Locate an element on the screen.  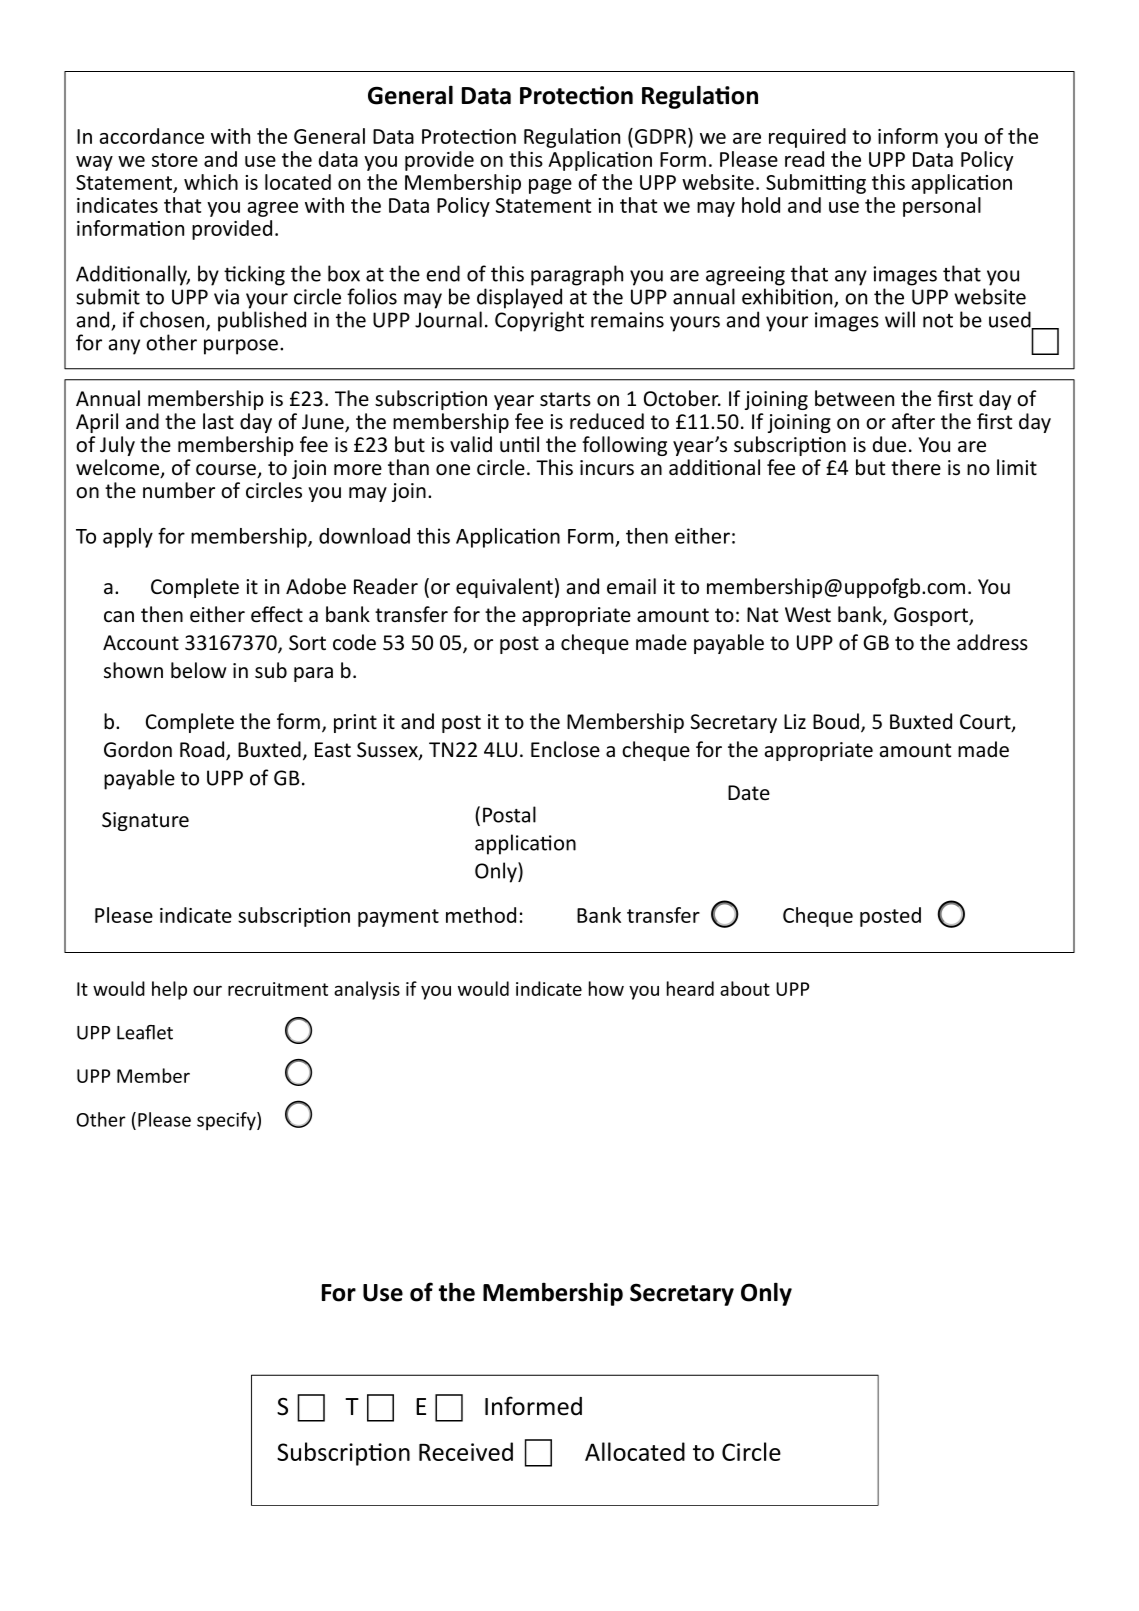
about is located at coordinates (745, 988).
